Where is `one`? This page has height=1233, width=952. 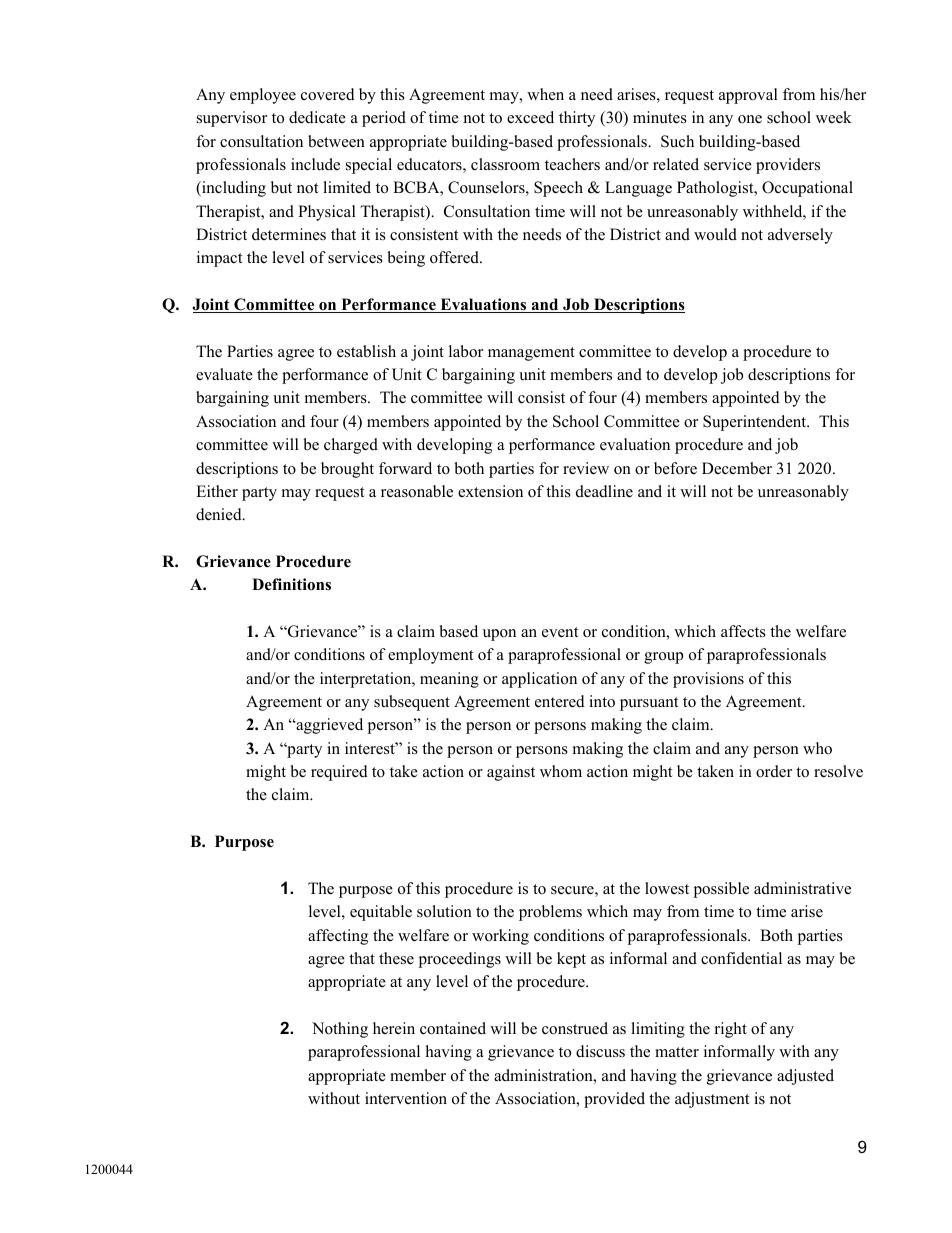 one is located at coordinates (750, 119).
